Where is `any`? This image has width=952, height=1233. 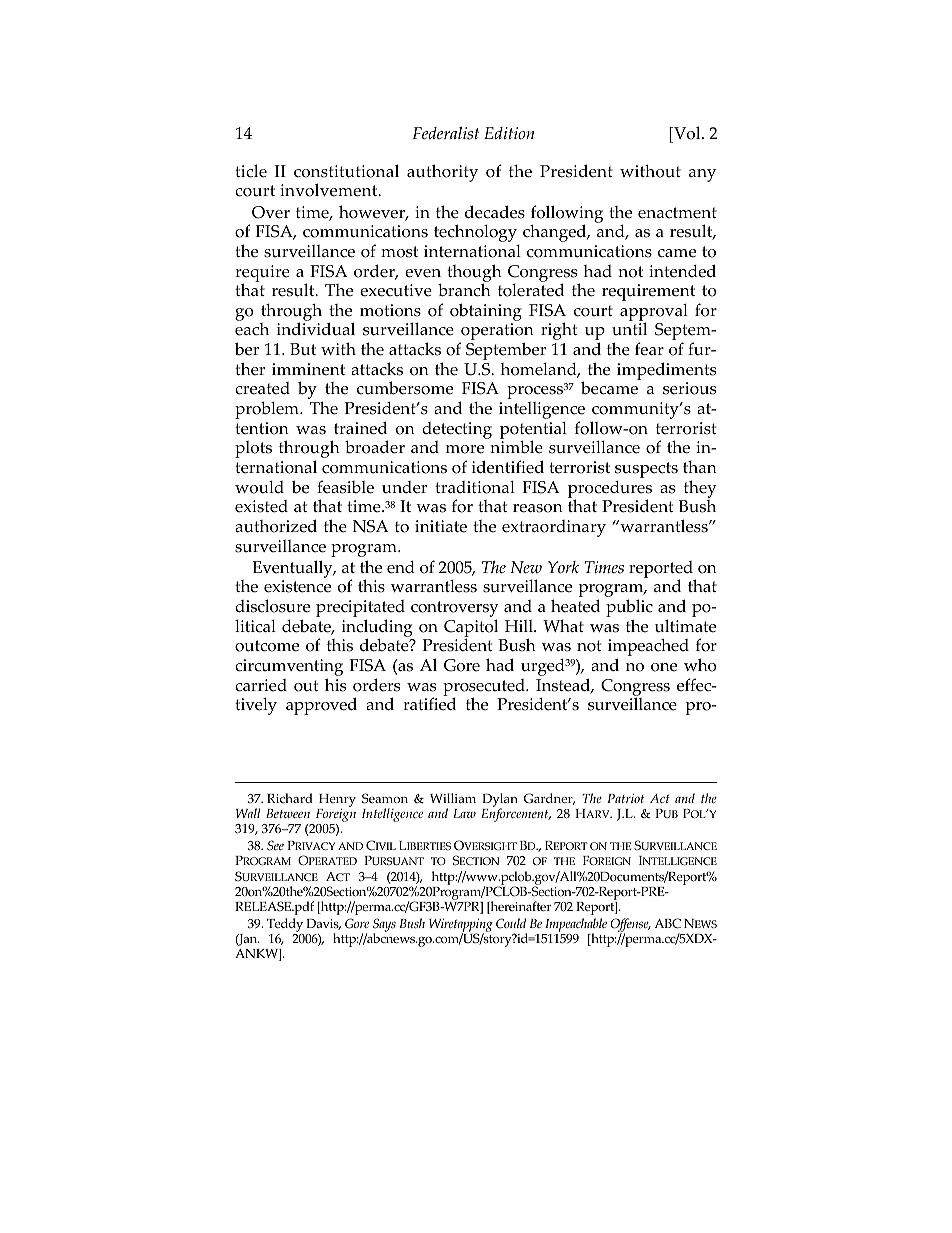
any is located at coordinates (702, 175).
